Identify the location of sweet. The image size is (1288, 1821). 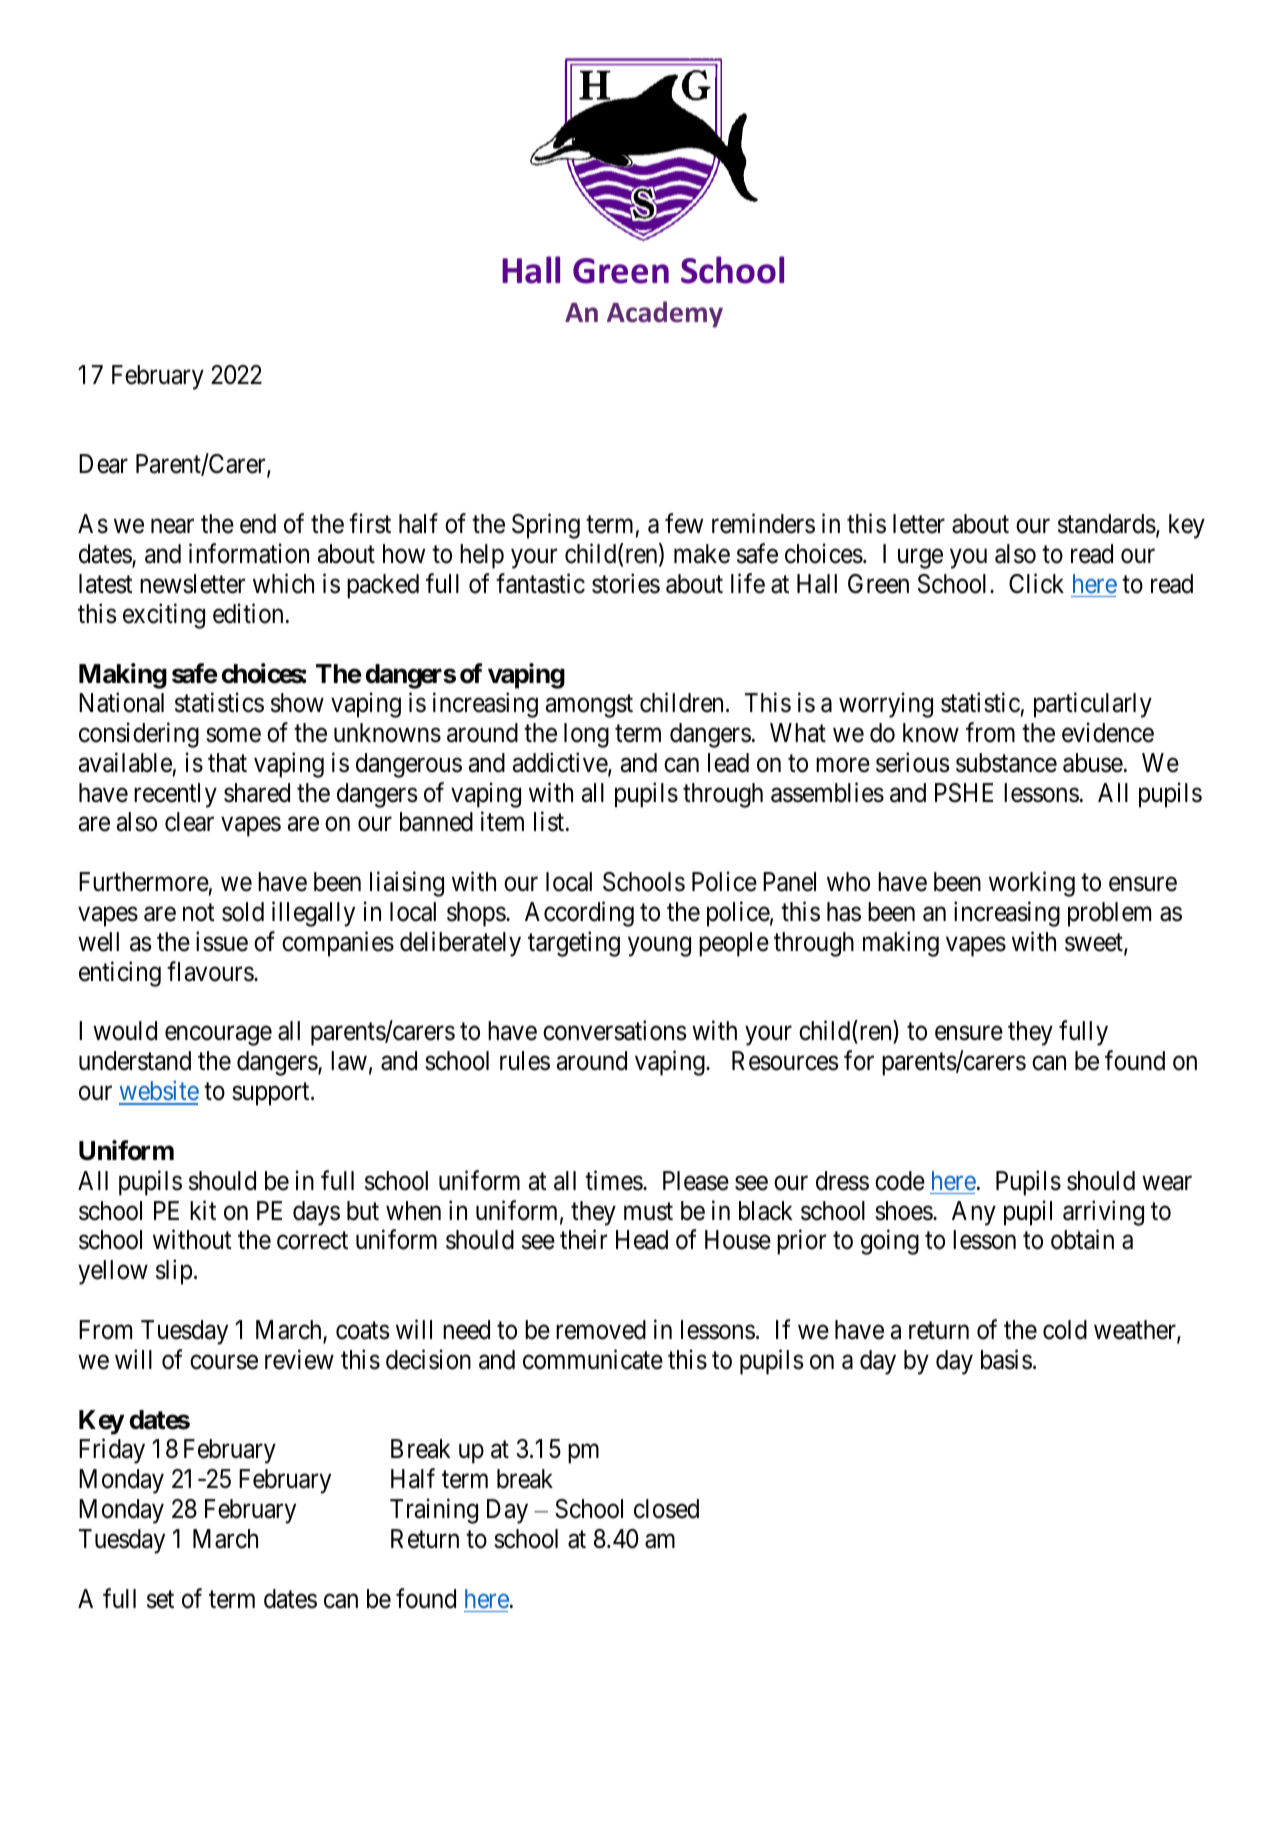
(1095, 944).
